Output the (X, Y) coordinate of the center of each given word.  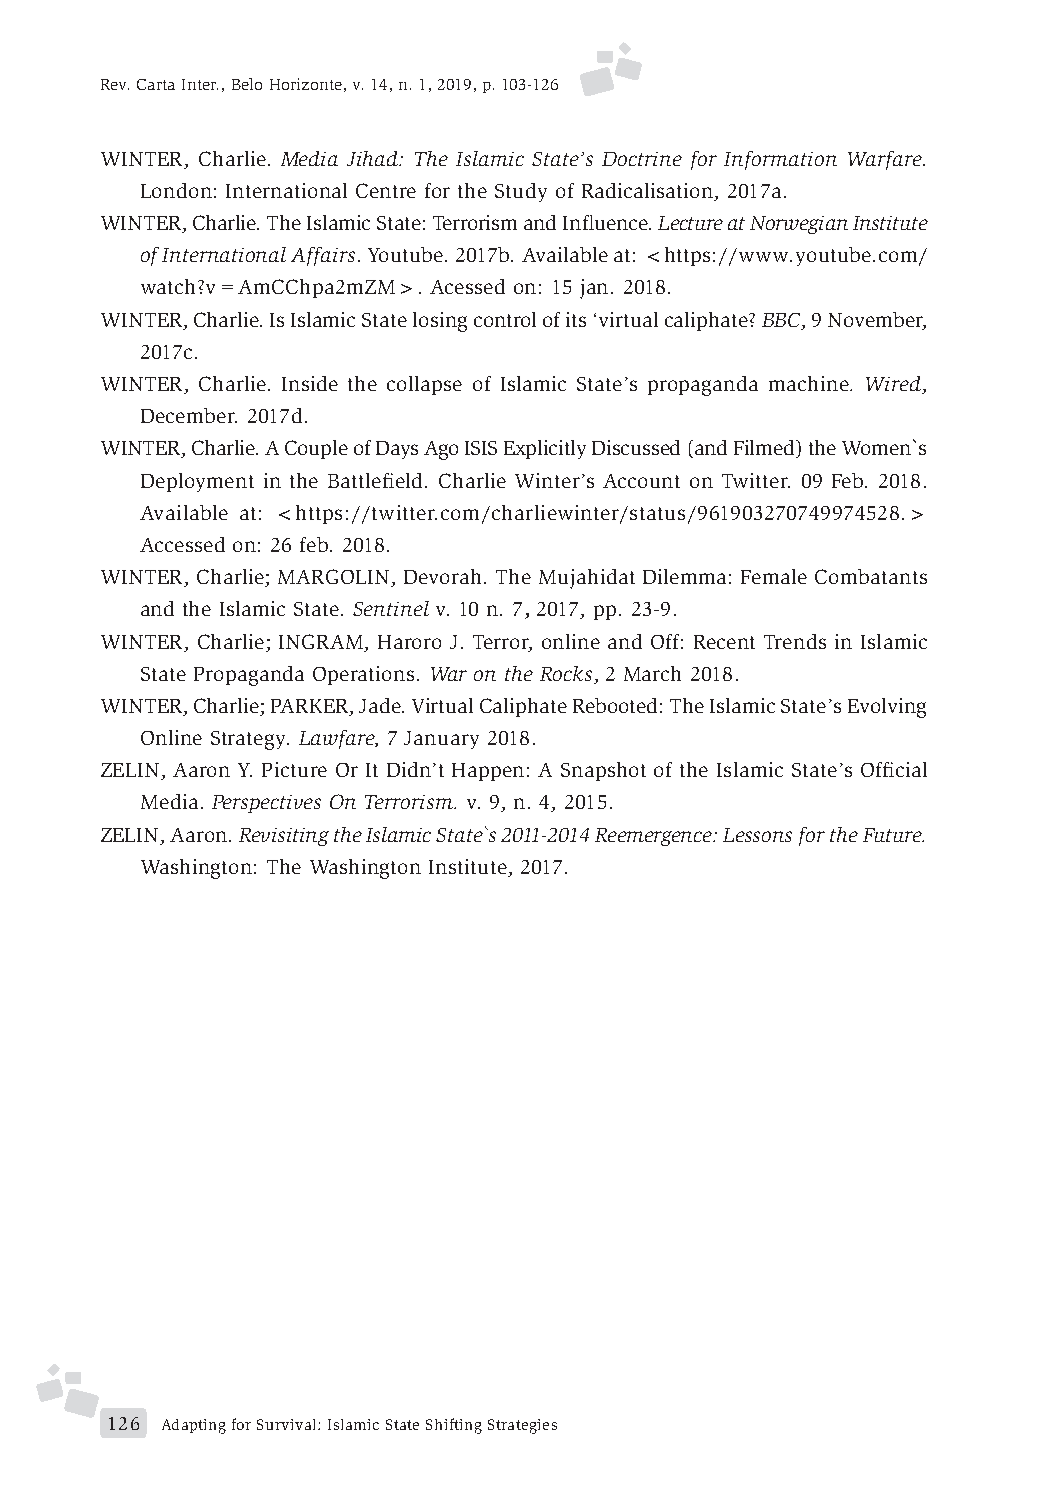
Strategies (522, 1426)
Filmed (766, 449)
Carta (156, 84)
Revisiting (284, 837)
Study (521, 192)
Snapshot (603, 771)
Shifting (454, 1426)
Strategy (250, 740)
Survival (288, 1424)
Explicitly (545, 449)
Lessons (757, 835)
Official (894, 769)
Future (893, 835)
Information (780, 160)
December (189, 415)
